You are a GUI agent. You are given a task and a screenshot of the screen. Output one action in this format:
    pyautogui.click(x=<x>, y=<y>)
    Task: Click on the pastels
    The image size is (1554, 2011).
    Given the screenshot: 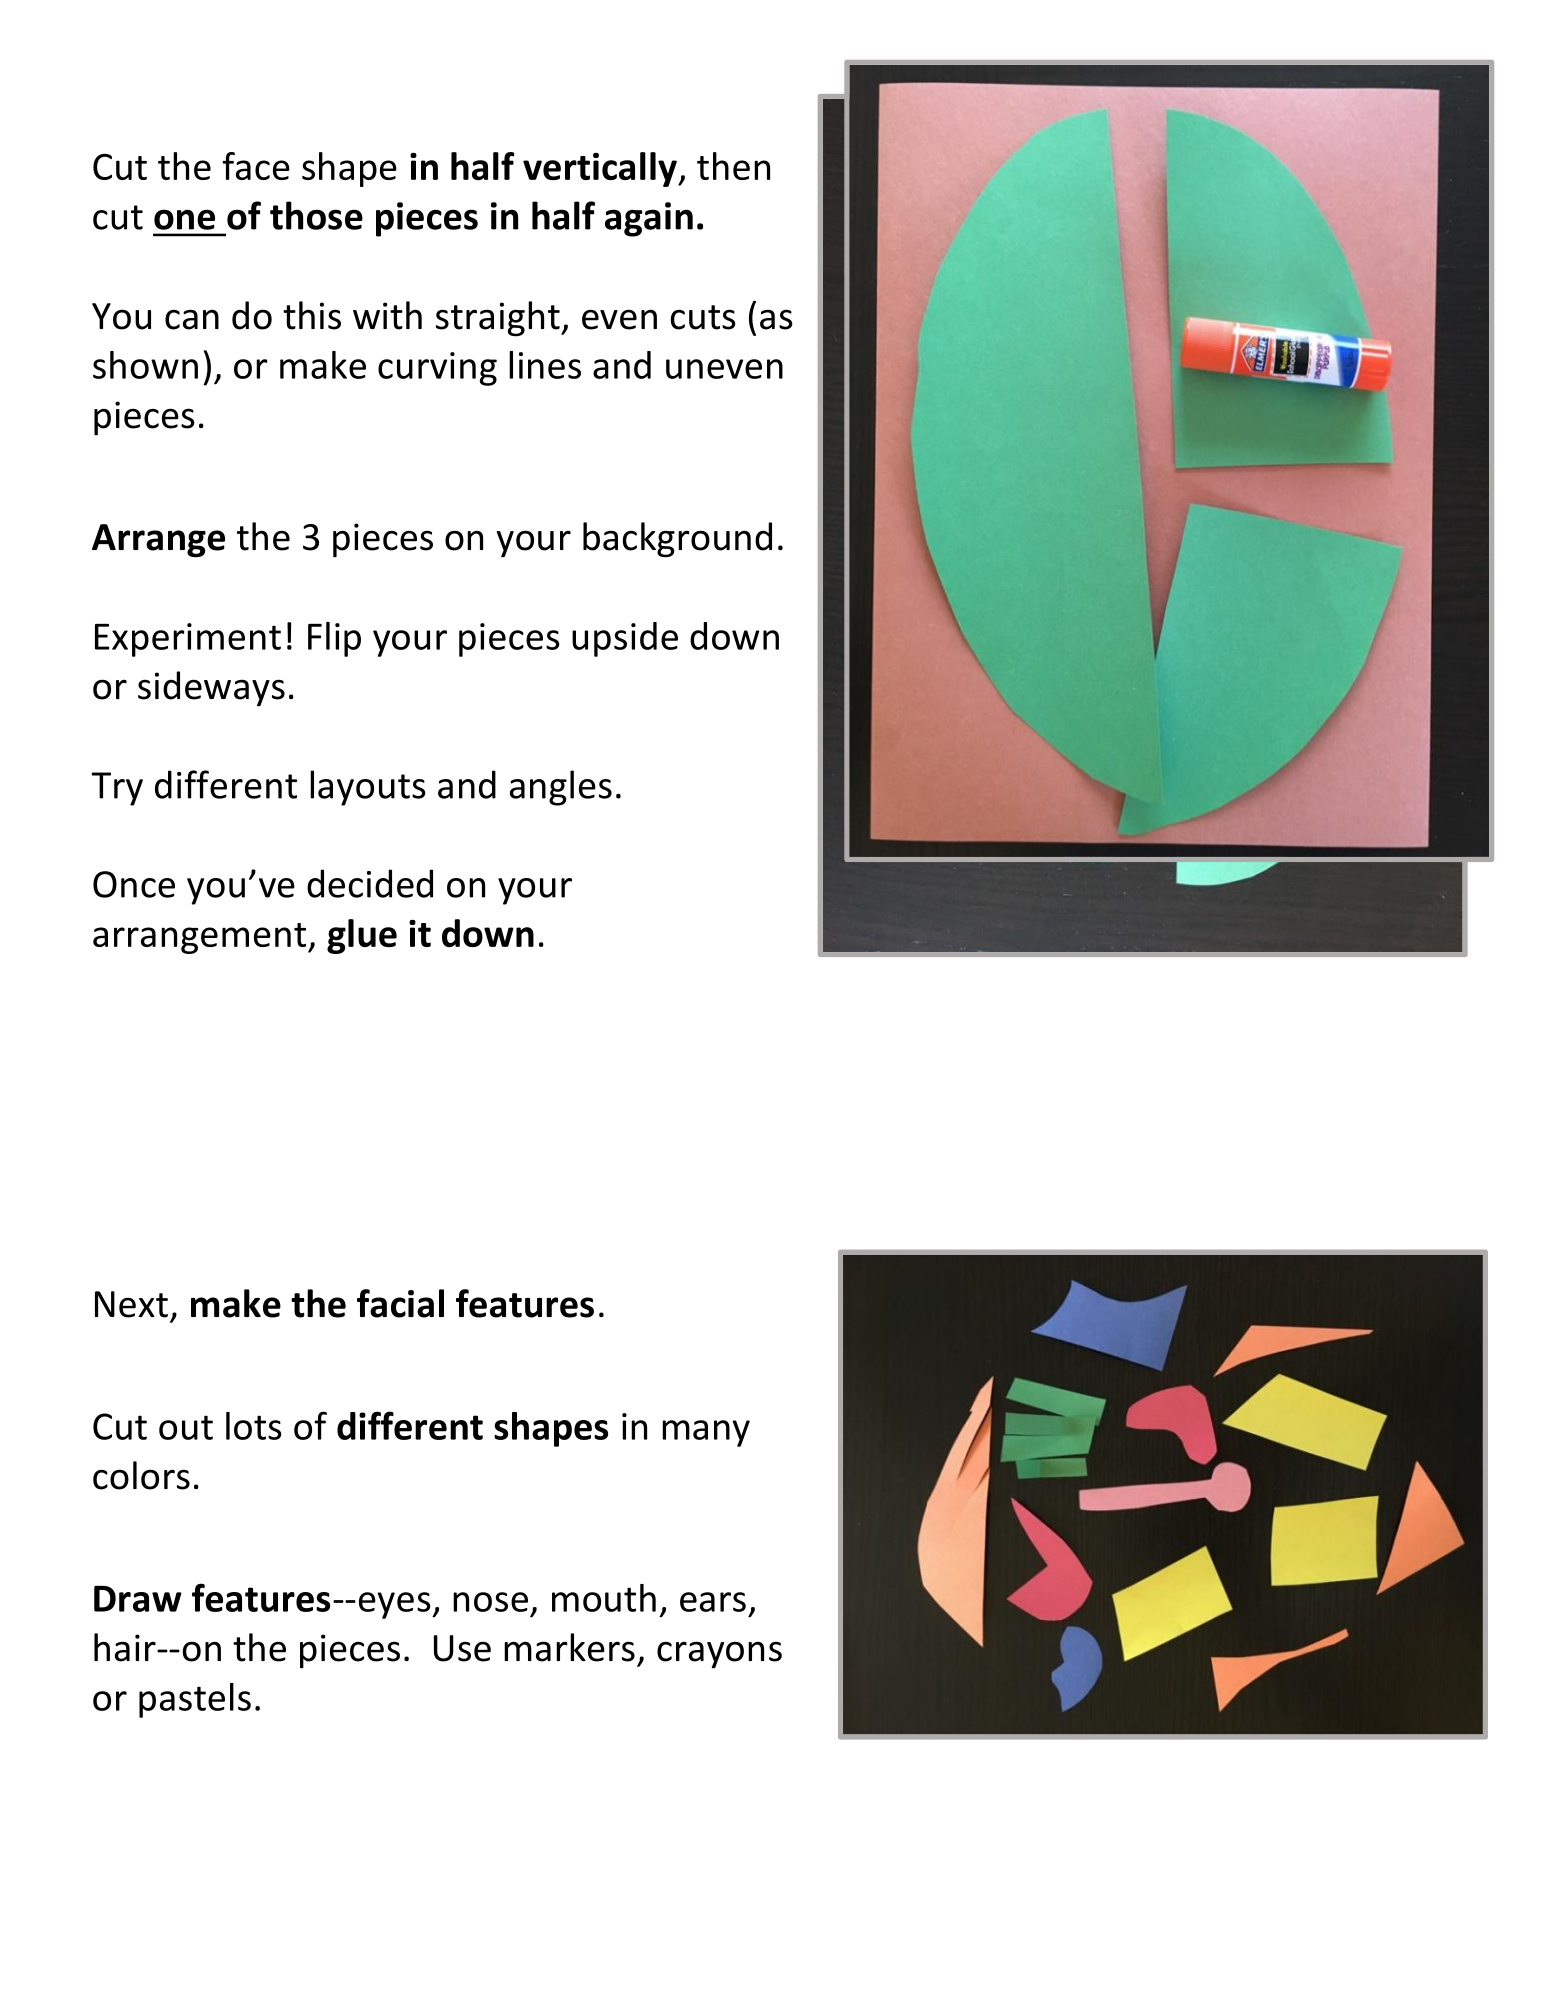 What is the action you would take?
    pyautogui.click(x=195, y=1700)
